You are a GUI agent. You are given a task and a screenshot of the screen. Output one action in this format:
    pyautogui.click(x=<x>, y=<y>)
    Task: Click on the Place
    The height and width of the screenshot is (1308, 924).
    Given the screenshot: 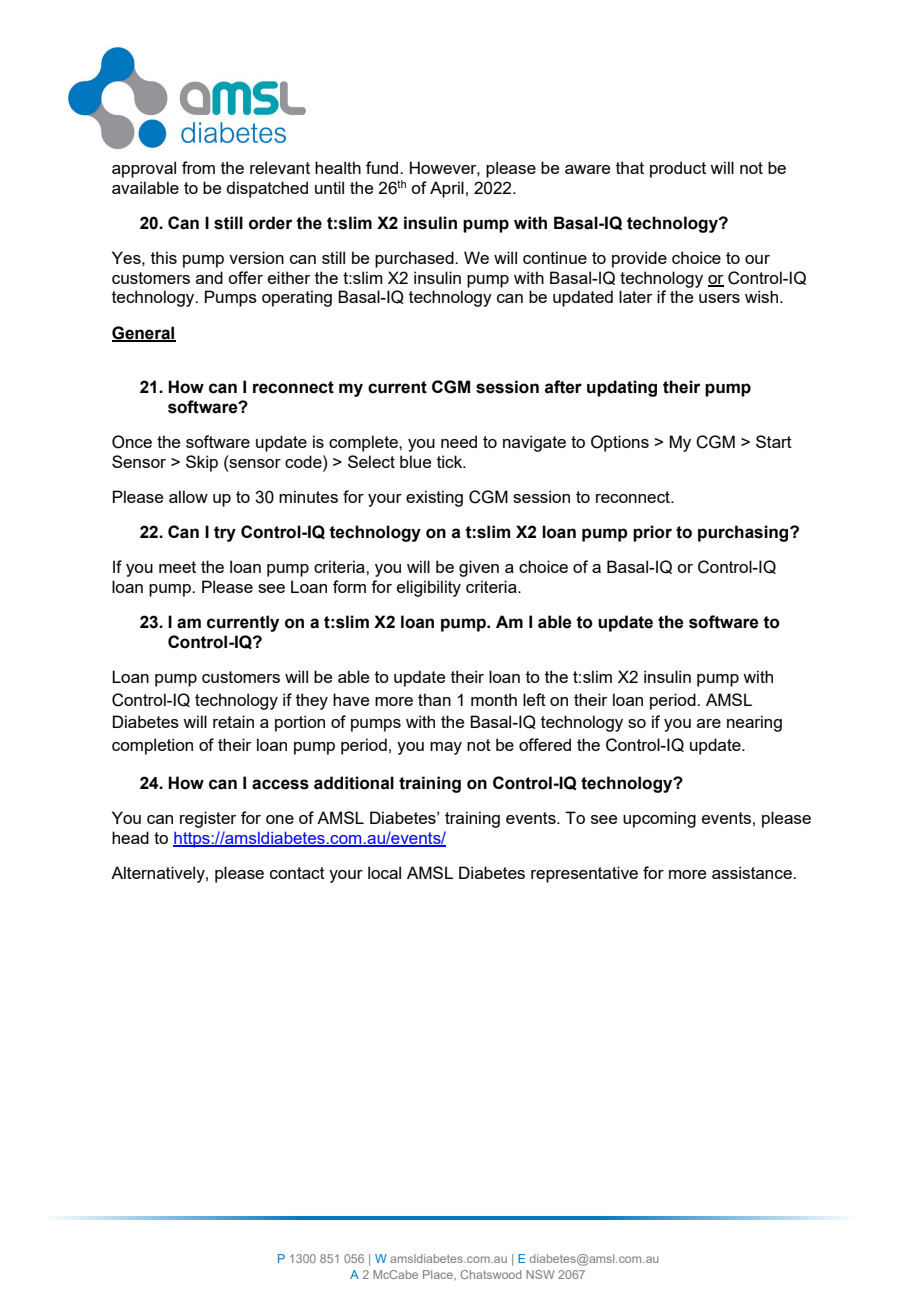 What is the action you would take?
    pyautogui.click(x=439, y=1274)
